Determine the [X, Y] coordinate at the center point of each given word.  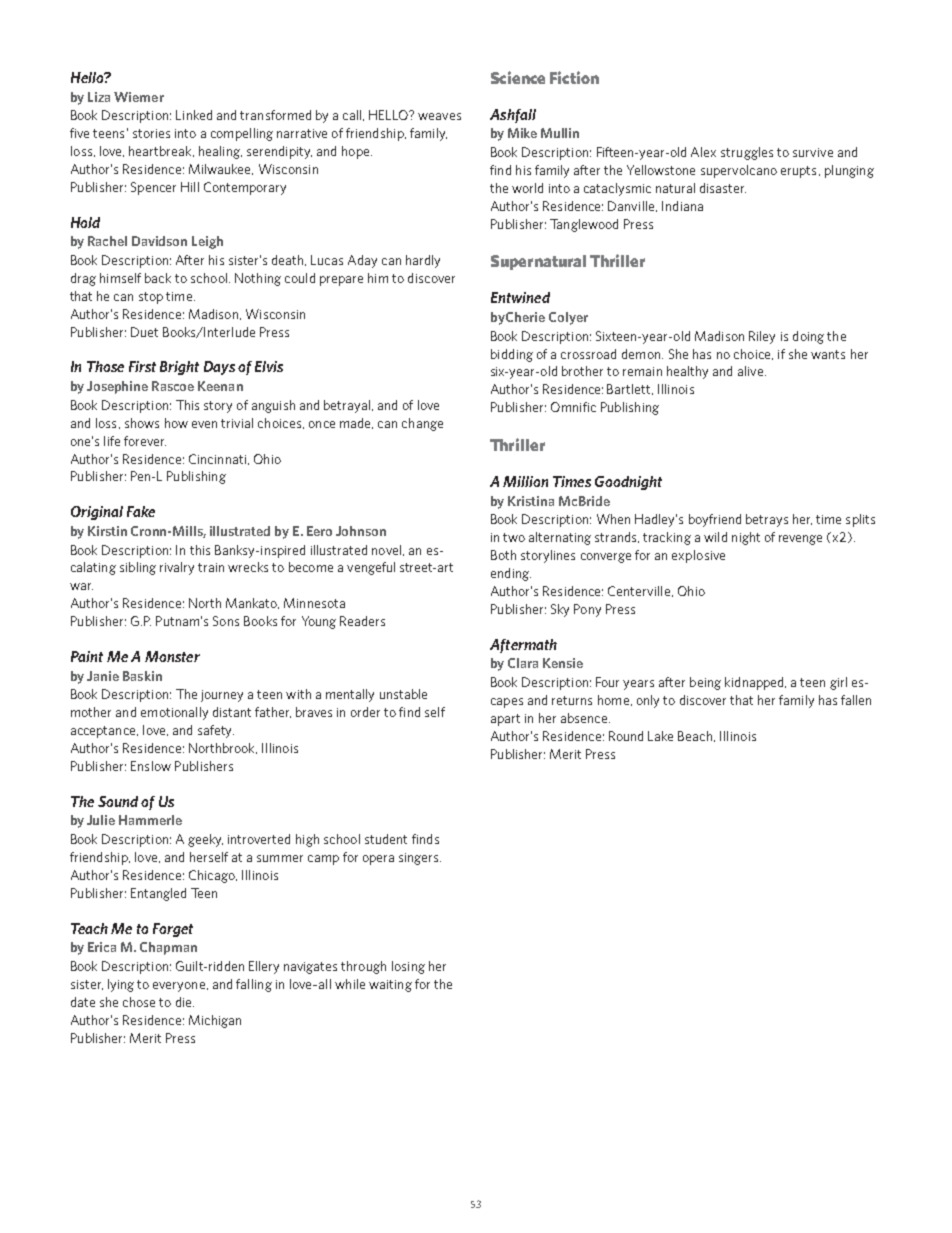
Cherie [525, 317]
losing [408, 967]
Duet [144, 332]
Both [503, 555]
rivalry [177, 568]
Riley [762, 337]
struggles [747, 153]
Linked [194, 115]
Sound [118, 801]
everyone [179, 987]
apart [505, 720]
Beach [696, 736]
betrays [767, 520]
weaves [439, 116]
